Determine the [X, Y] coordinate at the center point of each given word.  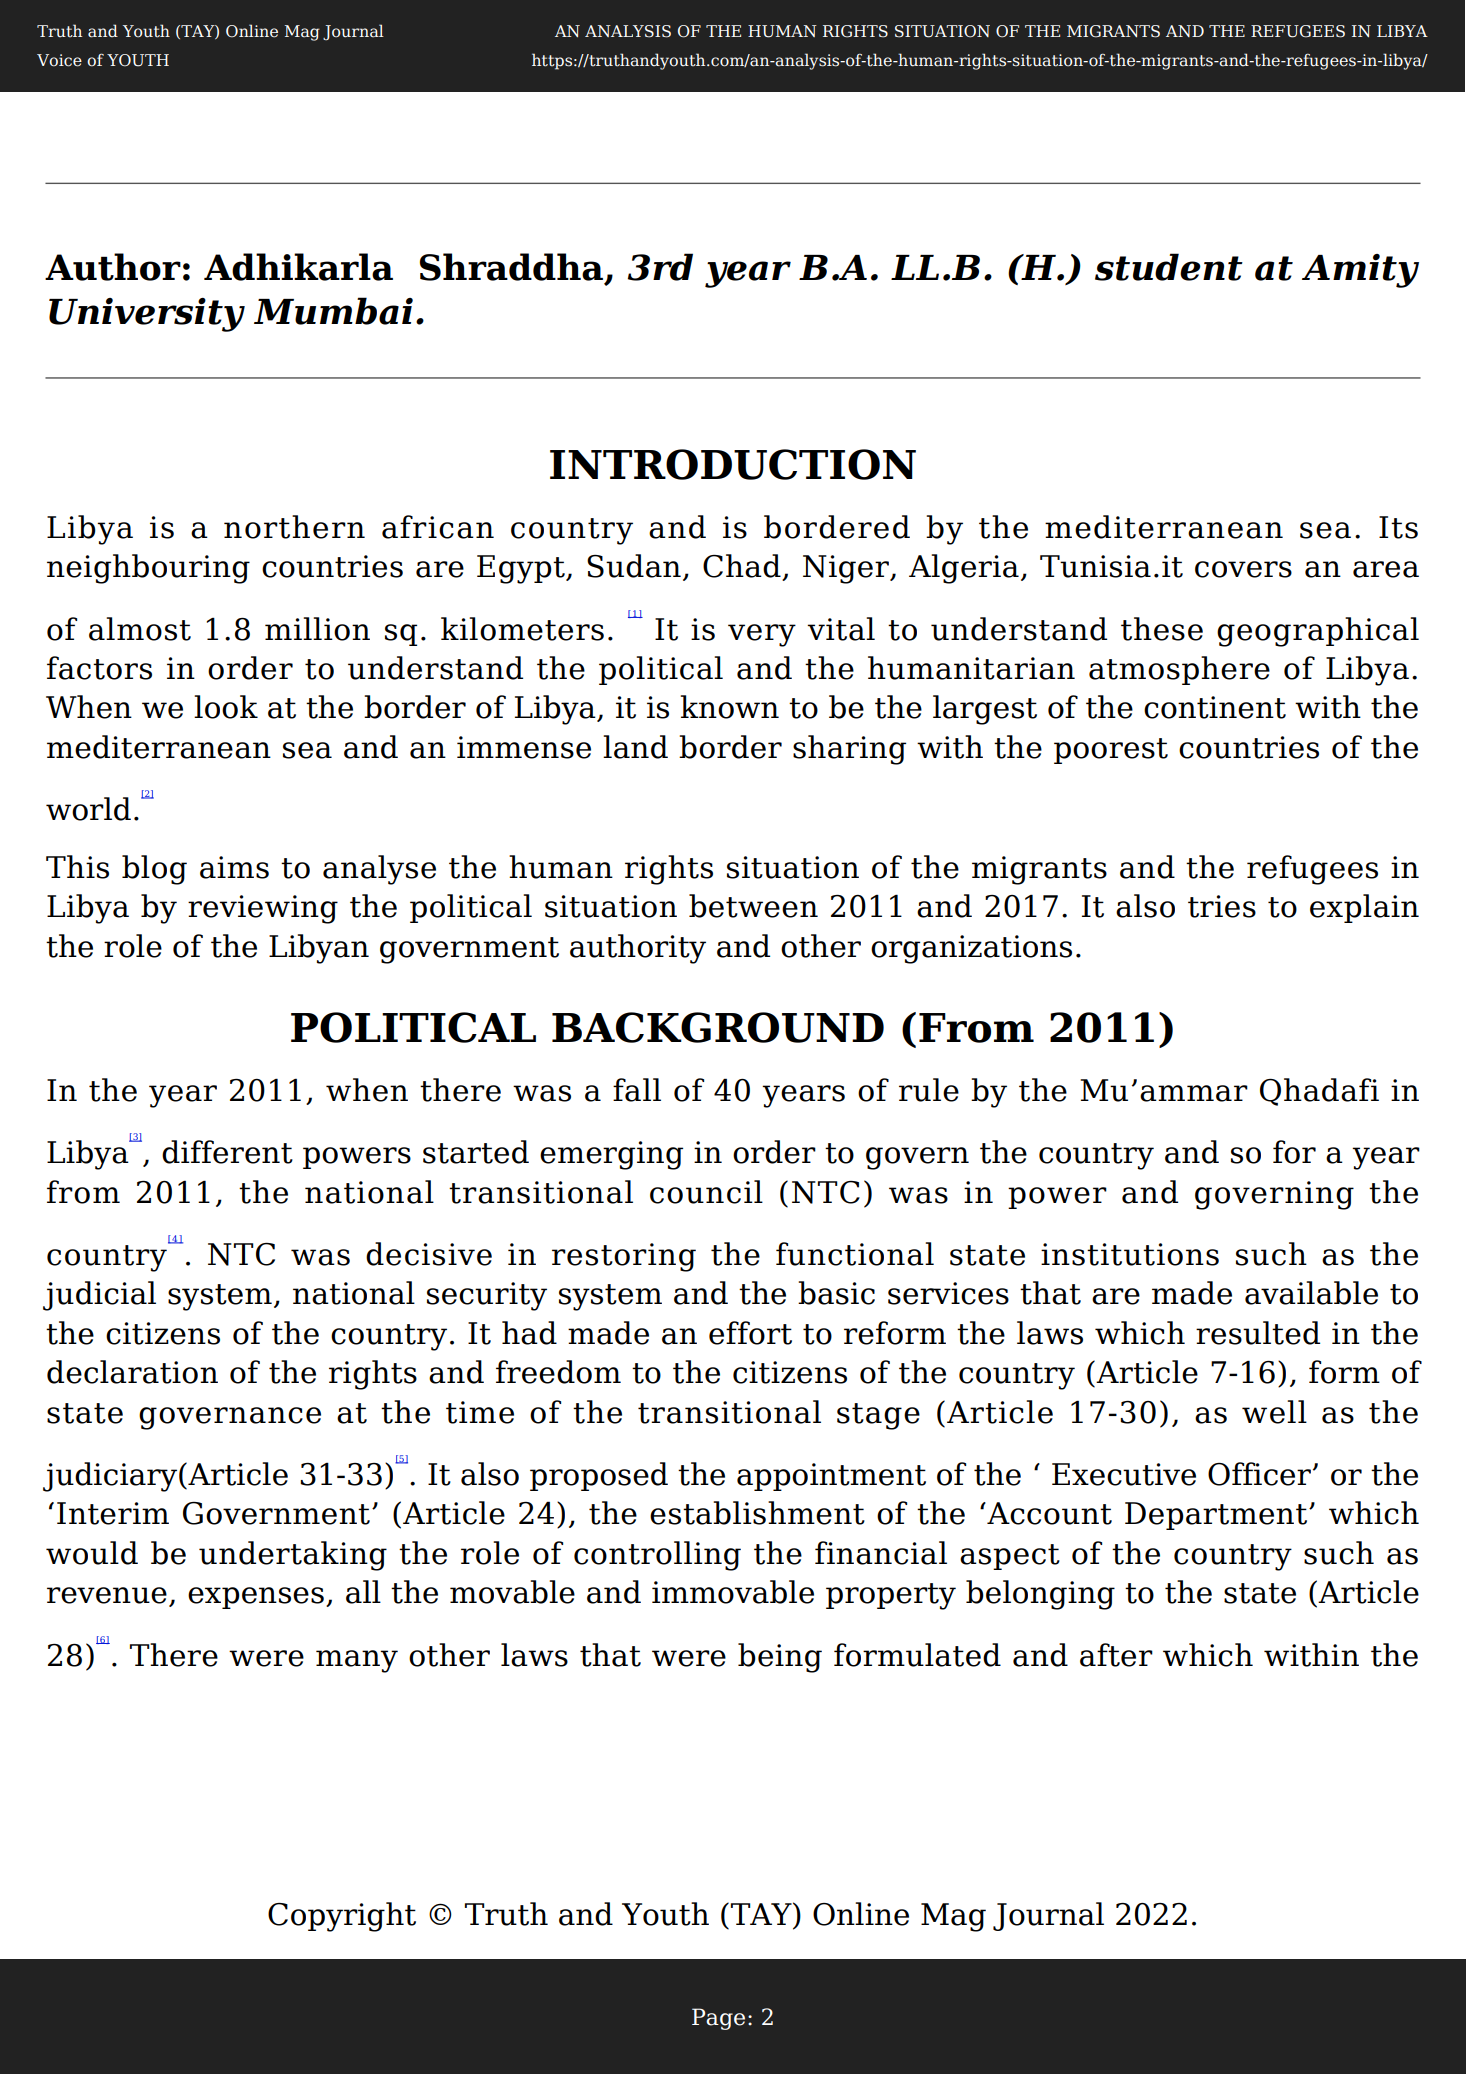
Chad [743, 567]
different [227, 1152]
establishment [757, 1513]
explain [1364, 908]
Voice [59, 60]
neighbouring [148, 569]
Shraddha [511, 267]
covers [1243, 569]
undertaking [293, 1556]
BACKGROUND [718, 1027]
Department [1217, 1516]
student [1169, 267]
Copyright [342, 1917]
